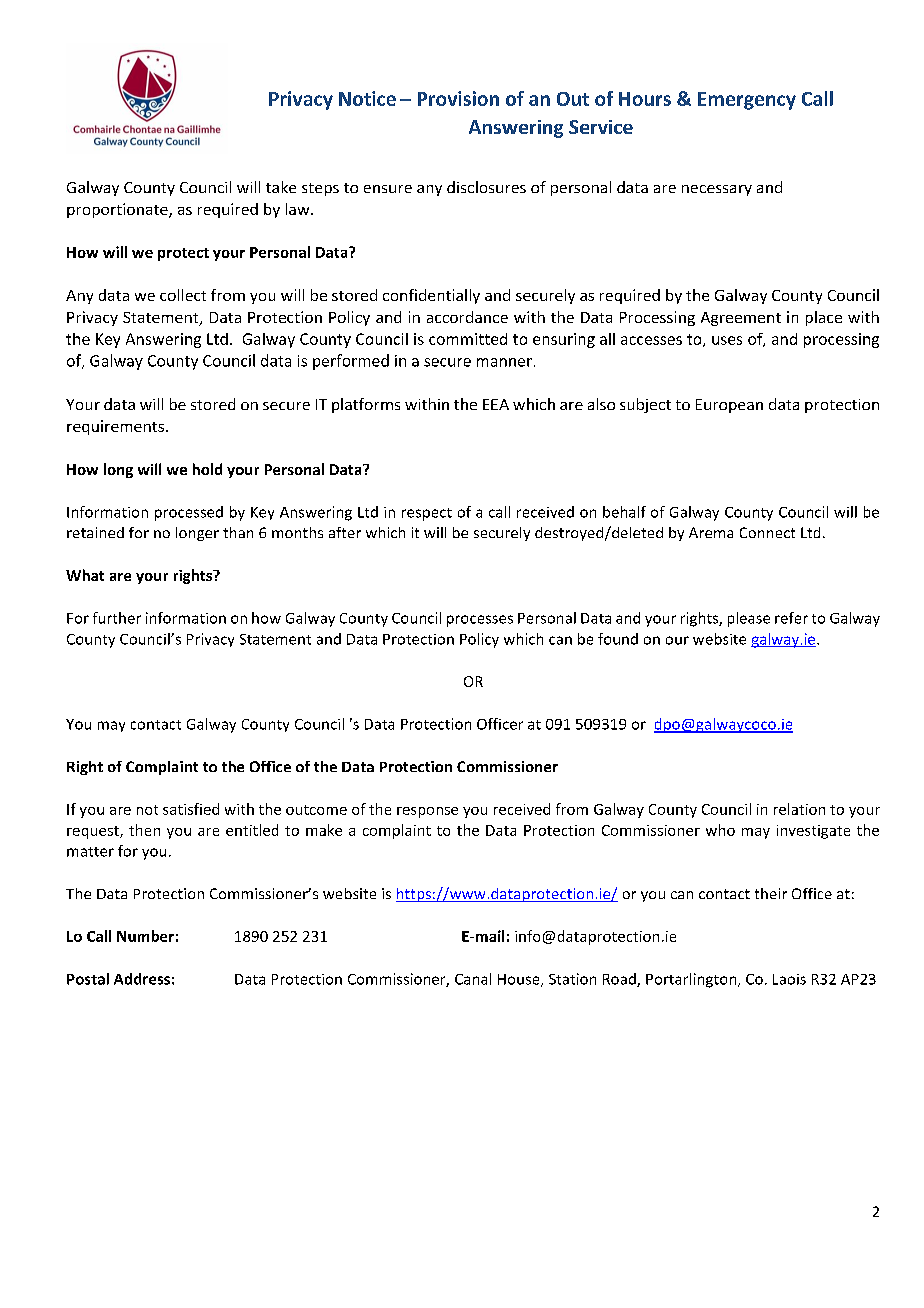  I want to click on who, so click(720, 830).
